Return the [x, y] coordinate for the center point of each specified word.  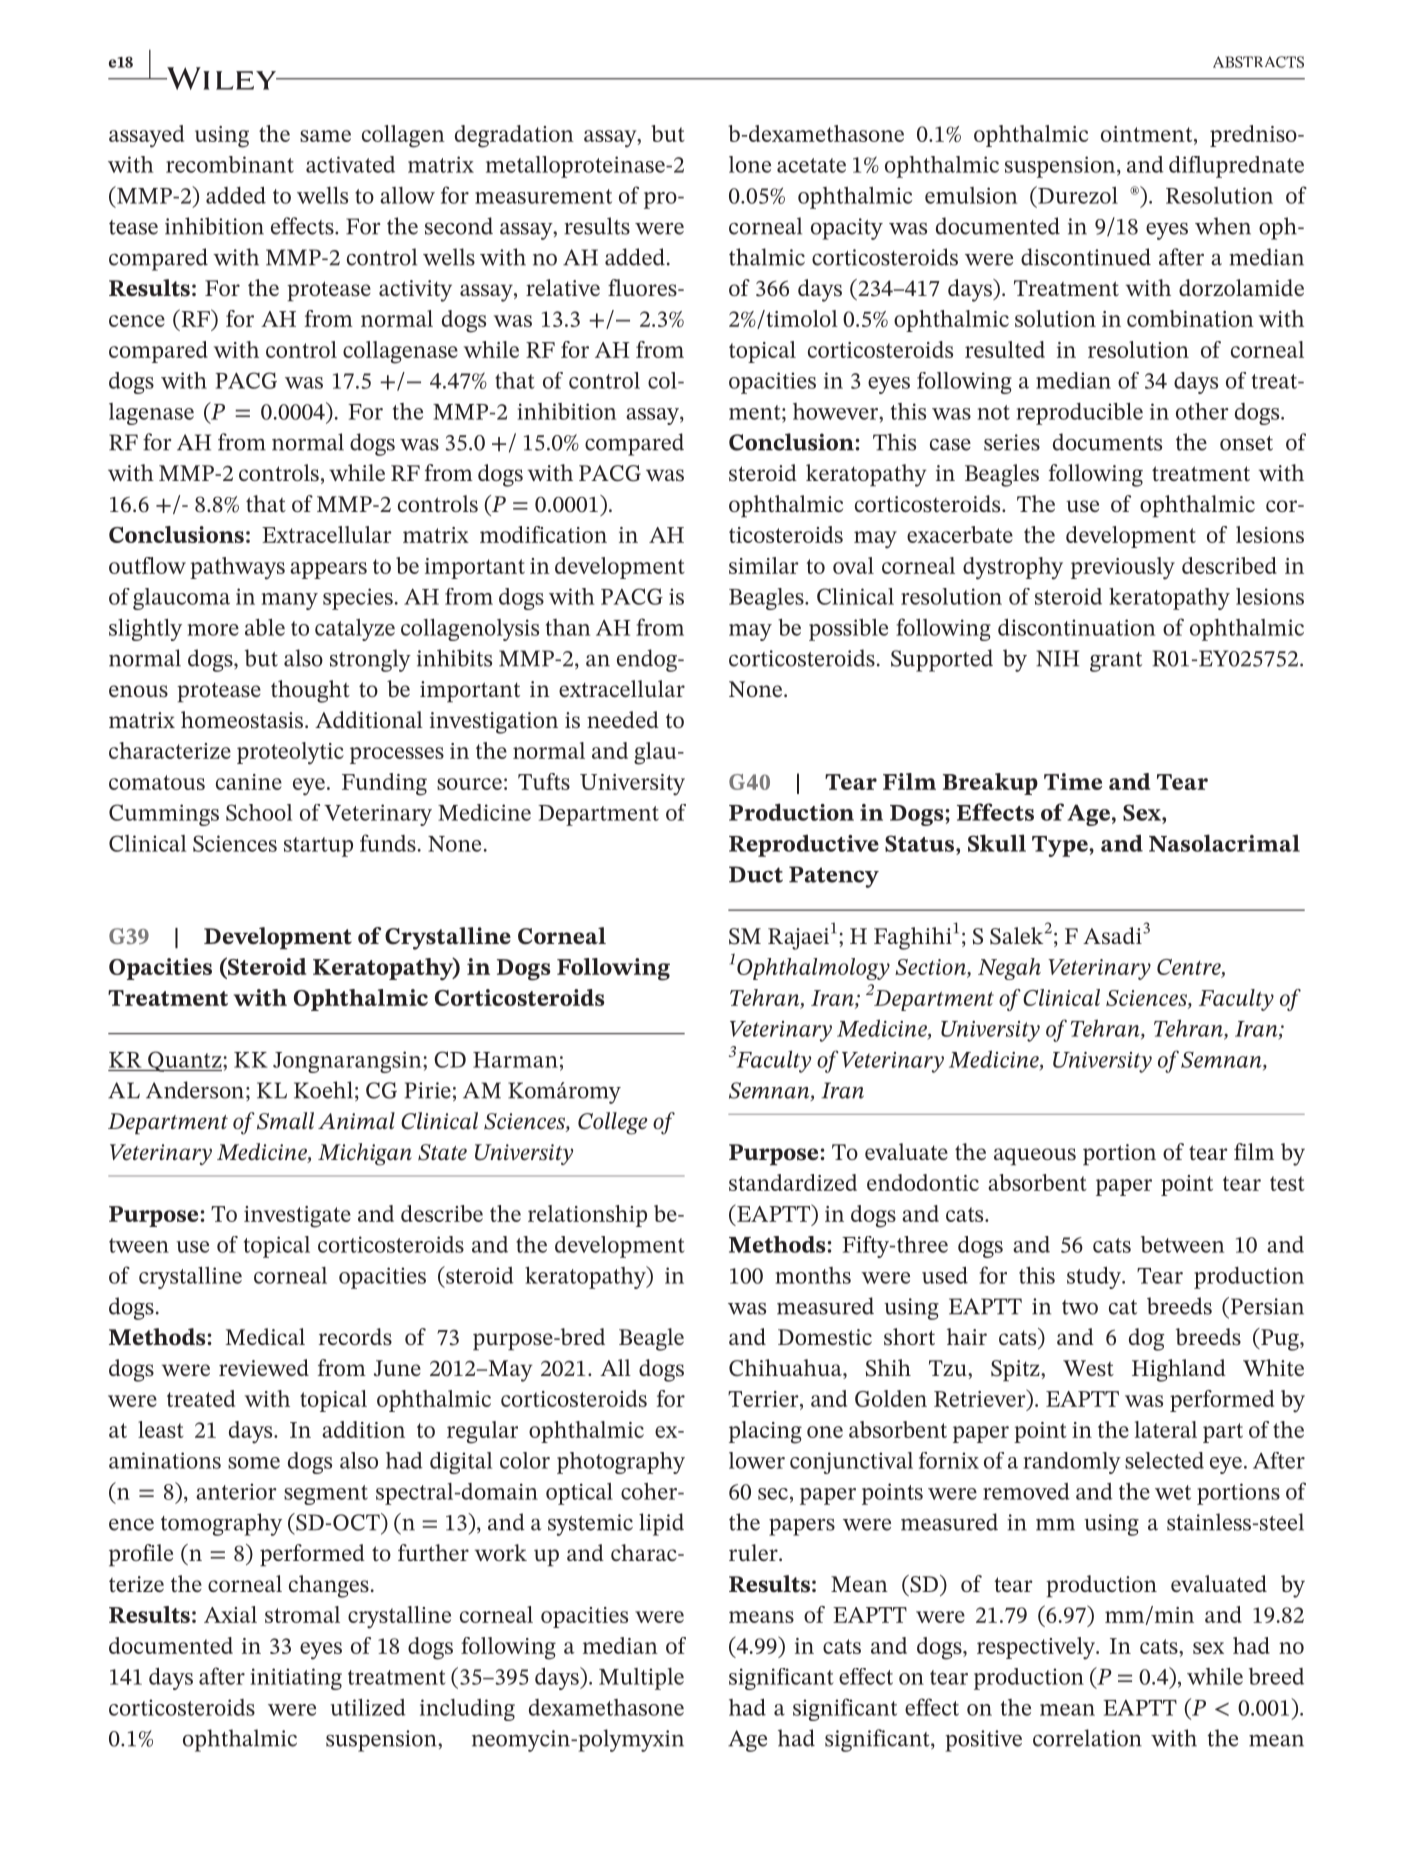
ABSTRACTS [1258, 62]
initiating [296, 1679]
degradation [514, 136]
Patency [834, 877]
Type [1061, 846]
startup [318, 847]
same [325, 136]
